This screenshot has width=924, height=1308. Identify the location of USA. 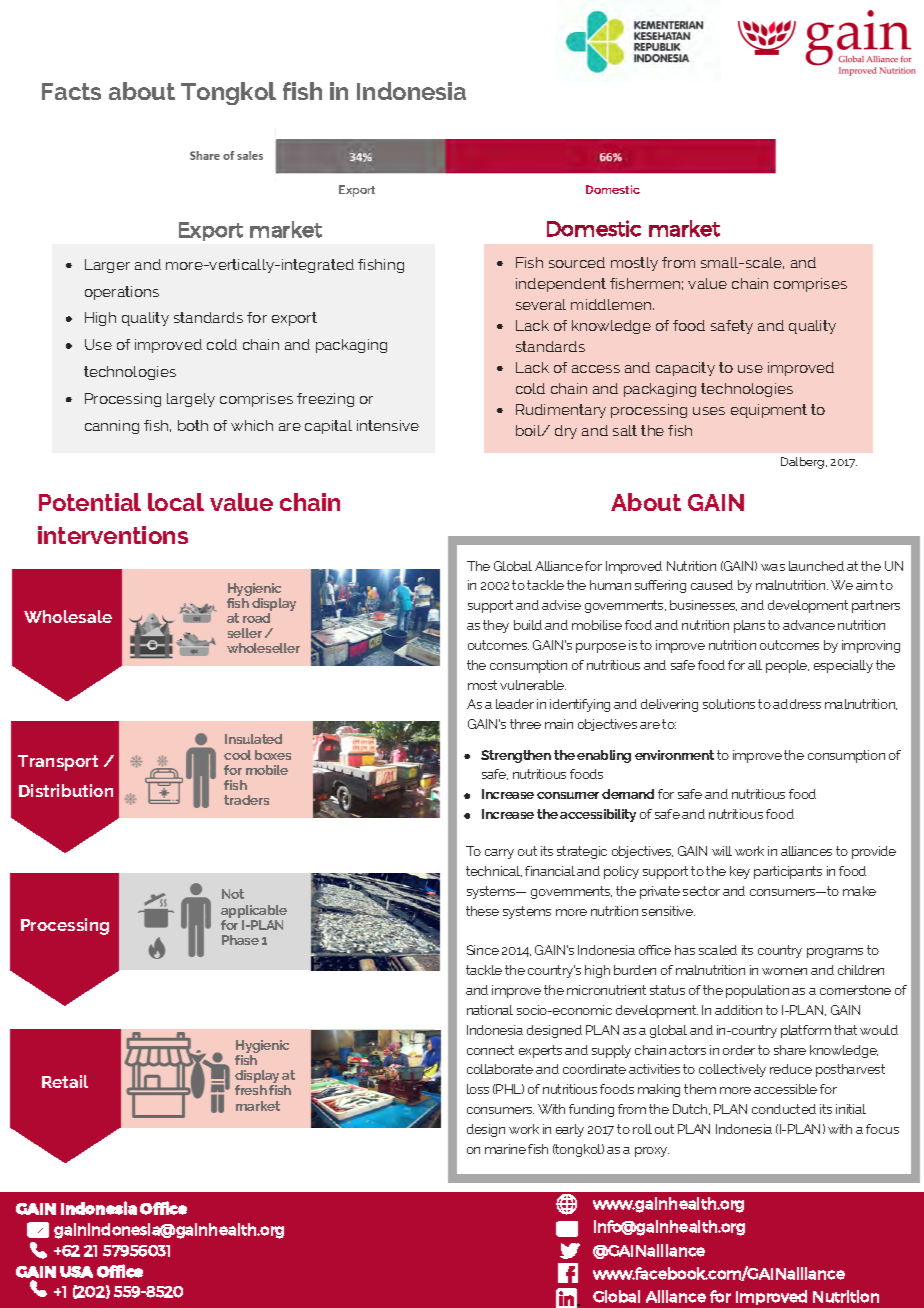
(76, 1272).
